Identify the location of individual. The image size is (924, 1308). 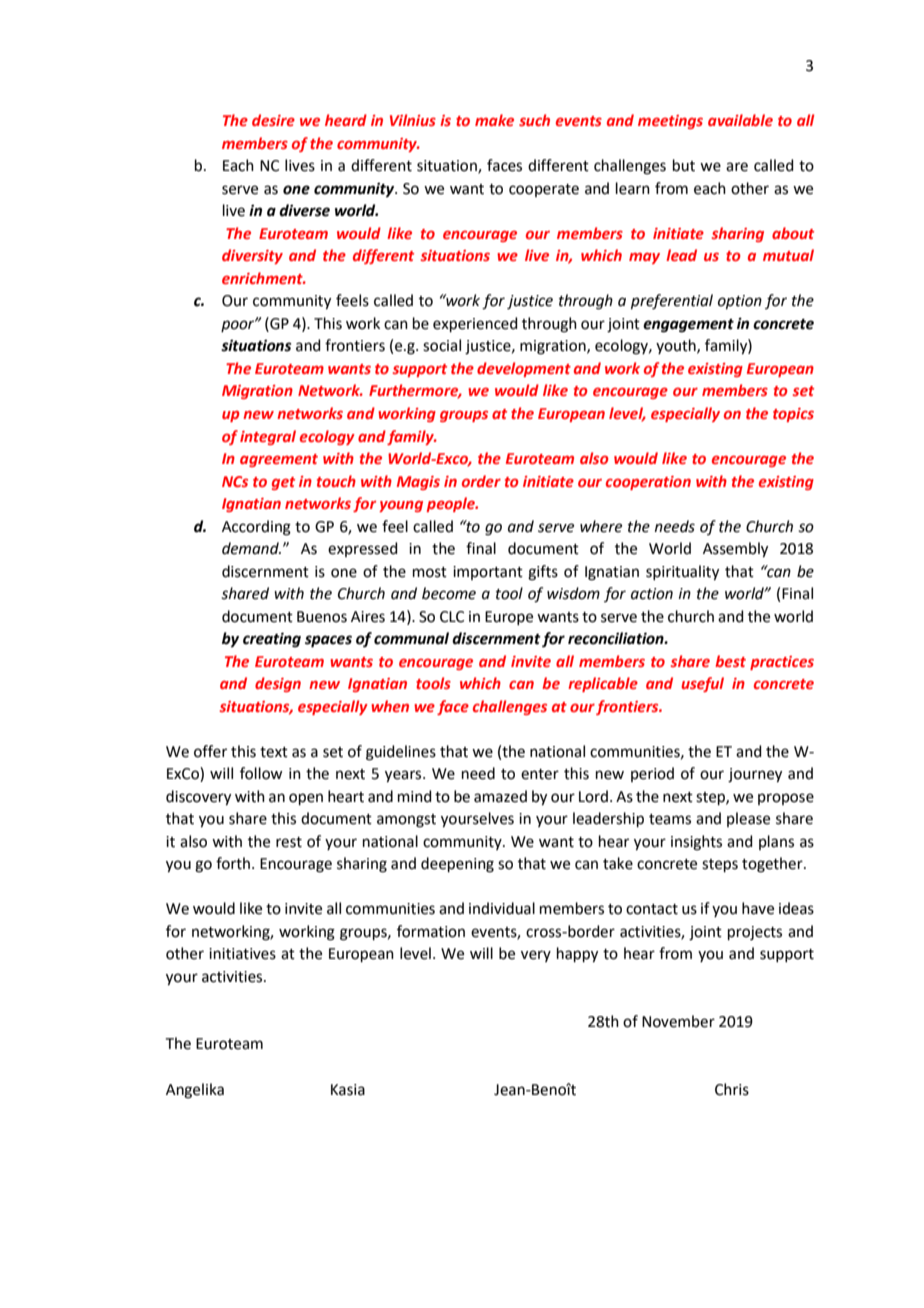
(502, 908).
